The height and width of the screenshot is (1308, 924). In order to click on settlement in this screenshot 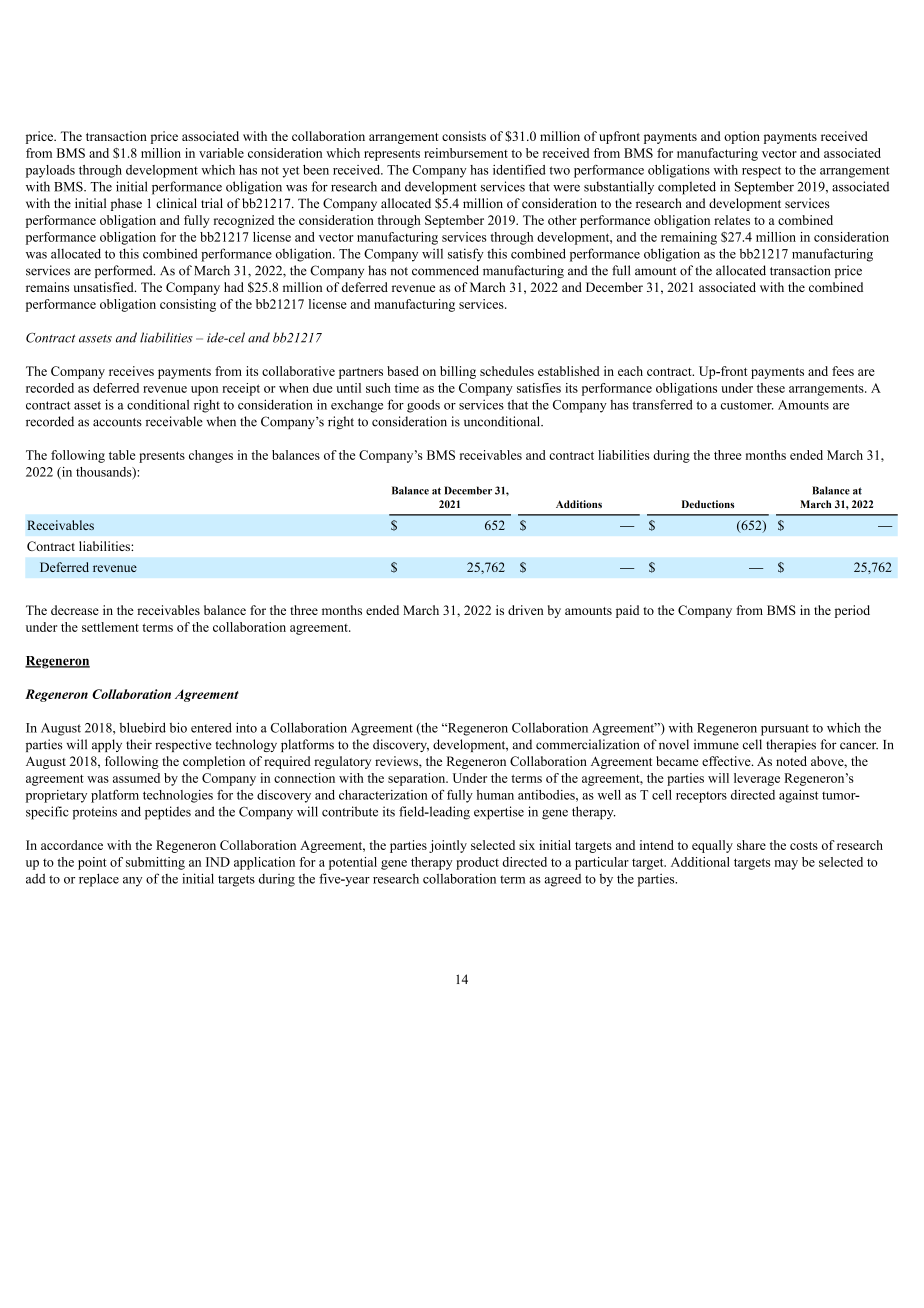, I will do `click(110, 627)`.
